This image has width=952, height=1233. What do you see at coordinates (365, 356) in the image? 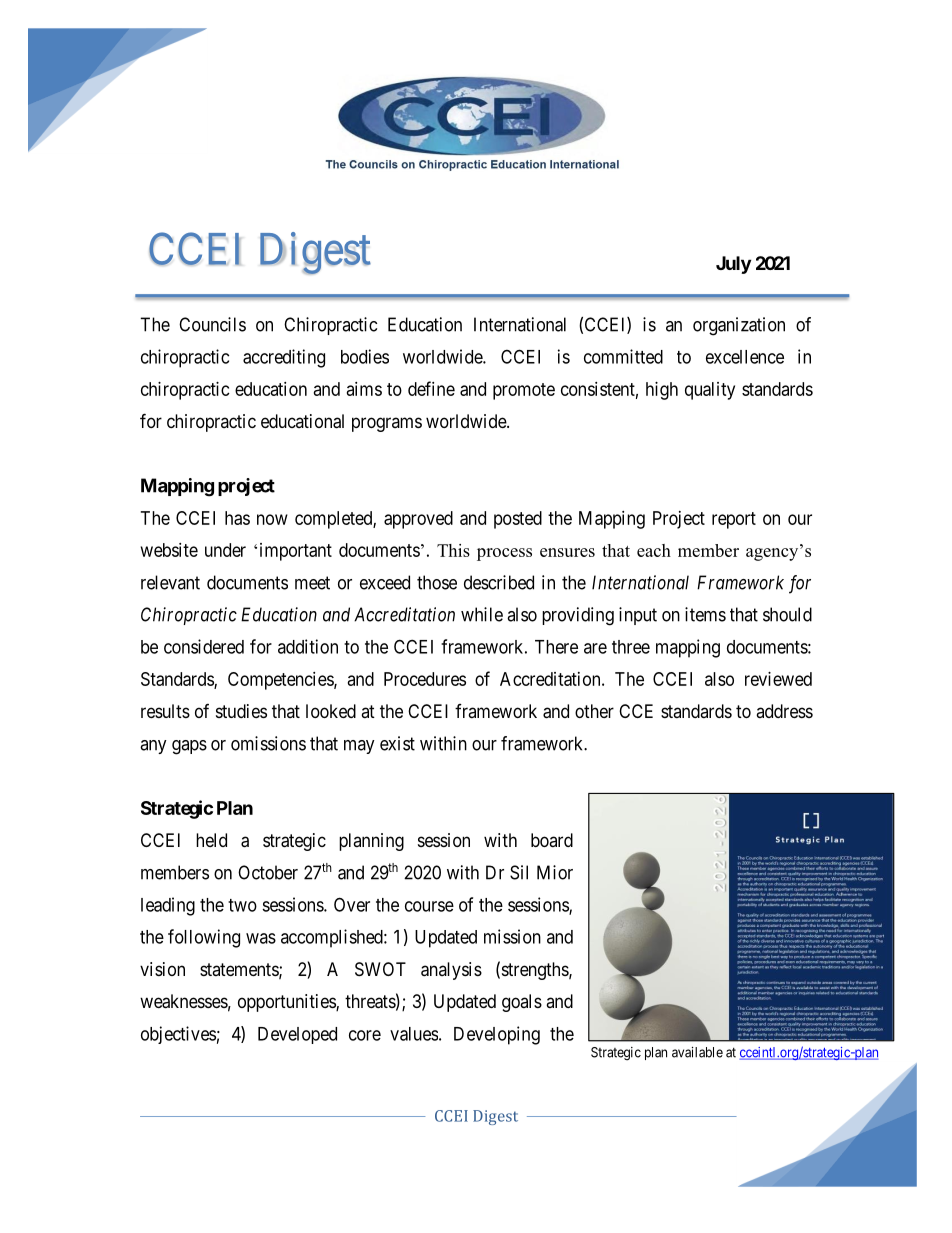
I see `bodies` at bounding box center [365, 356].
